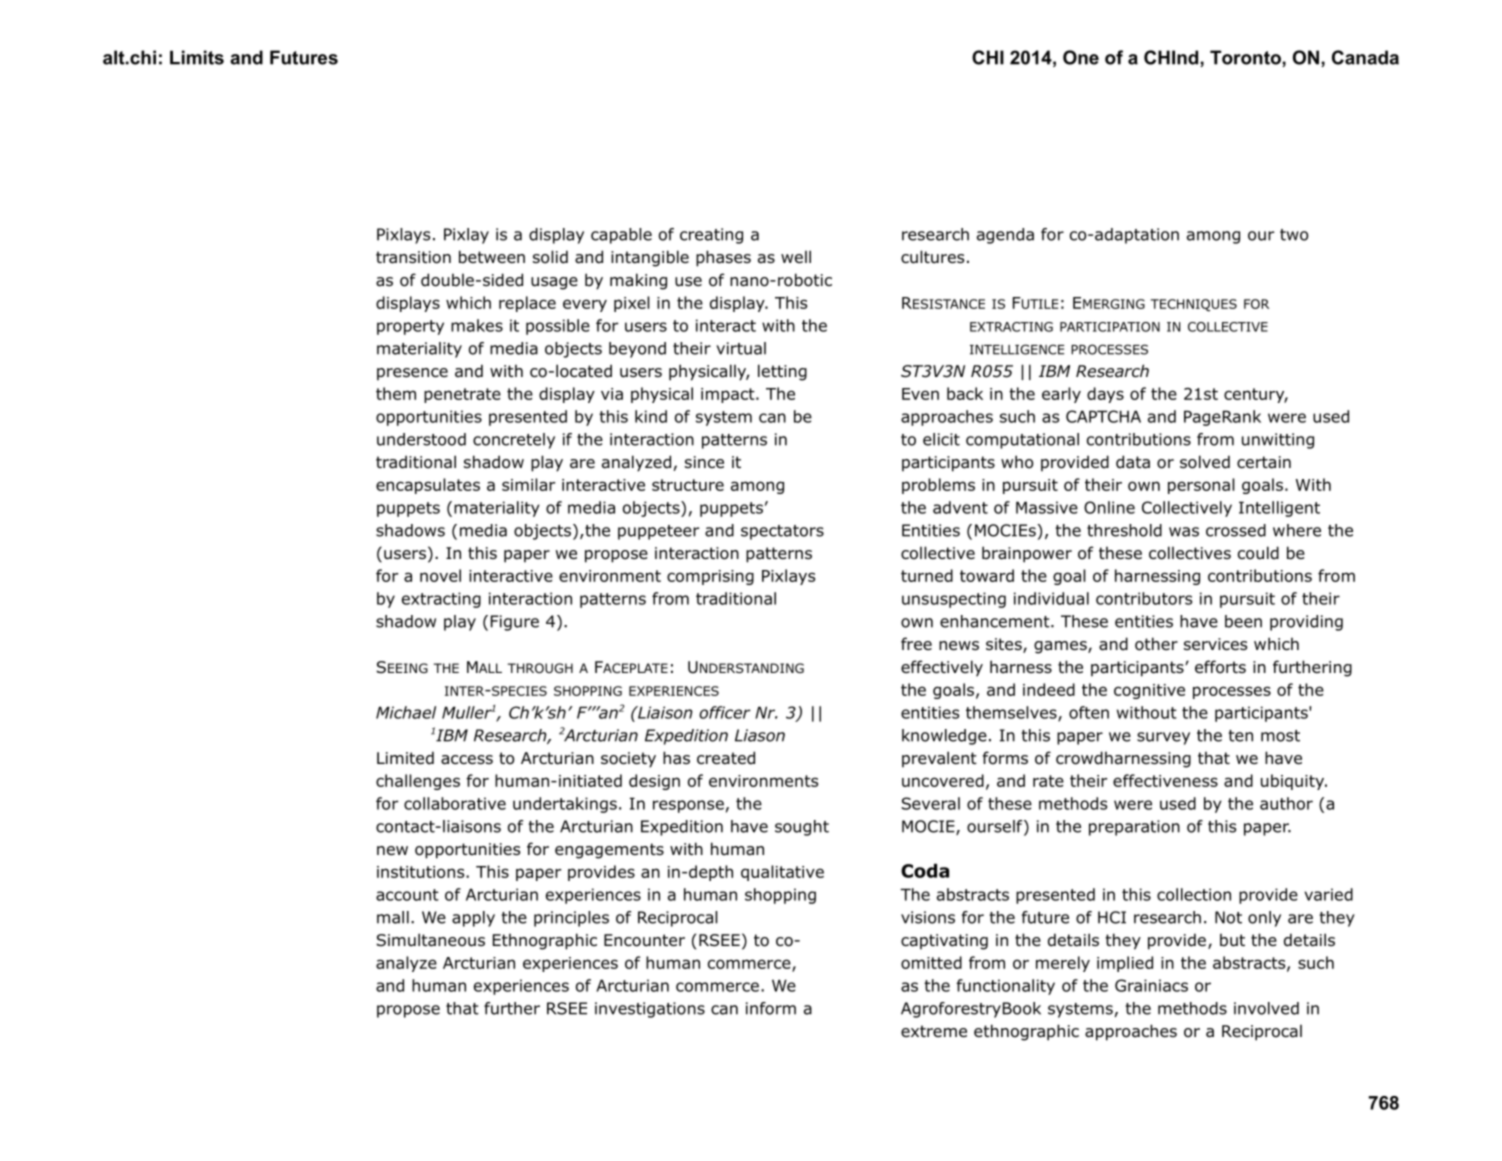  I want to click on One, so click(1081, 57).
